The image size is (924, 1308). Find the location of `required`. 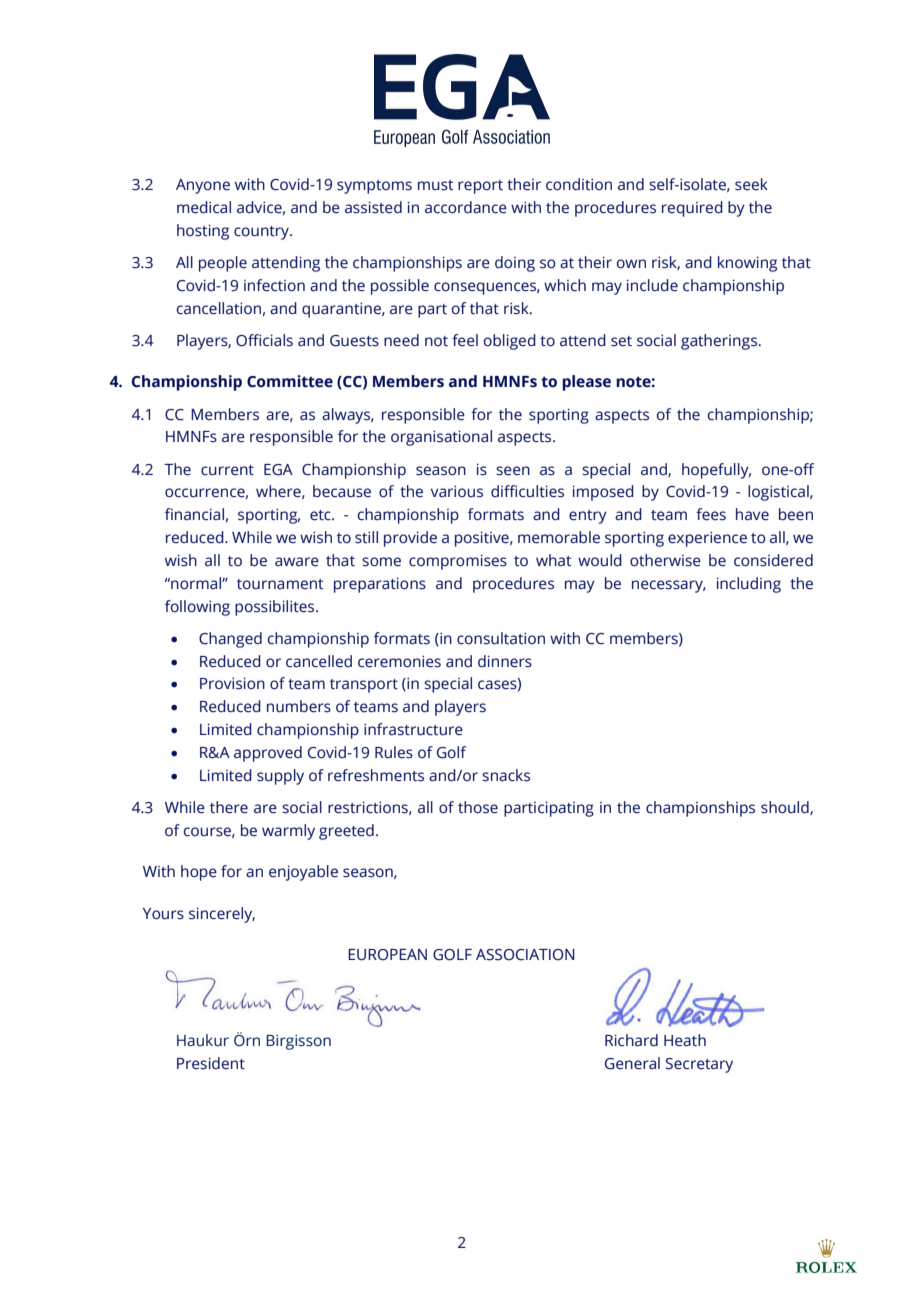

required is located at coordinates (692, 209).
